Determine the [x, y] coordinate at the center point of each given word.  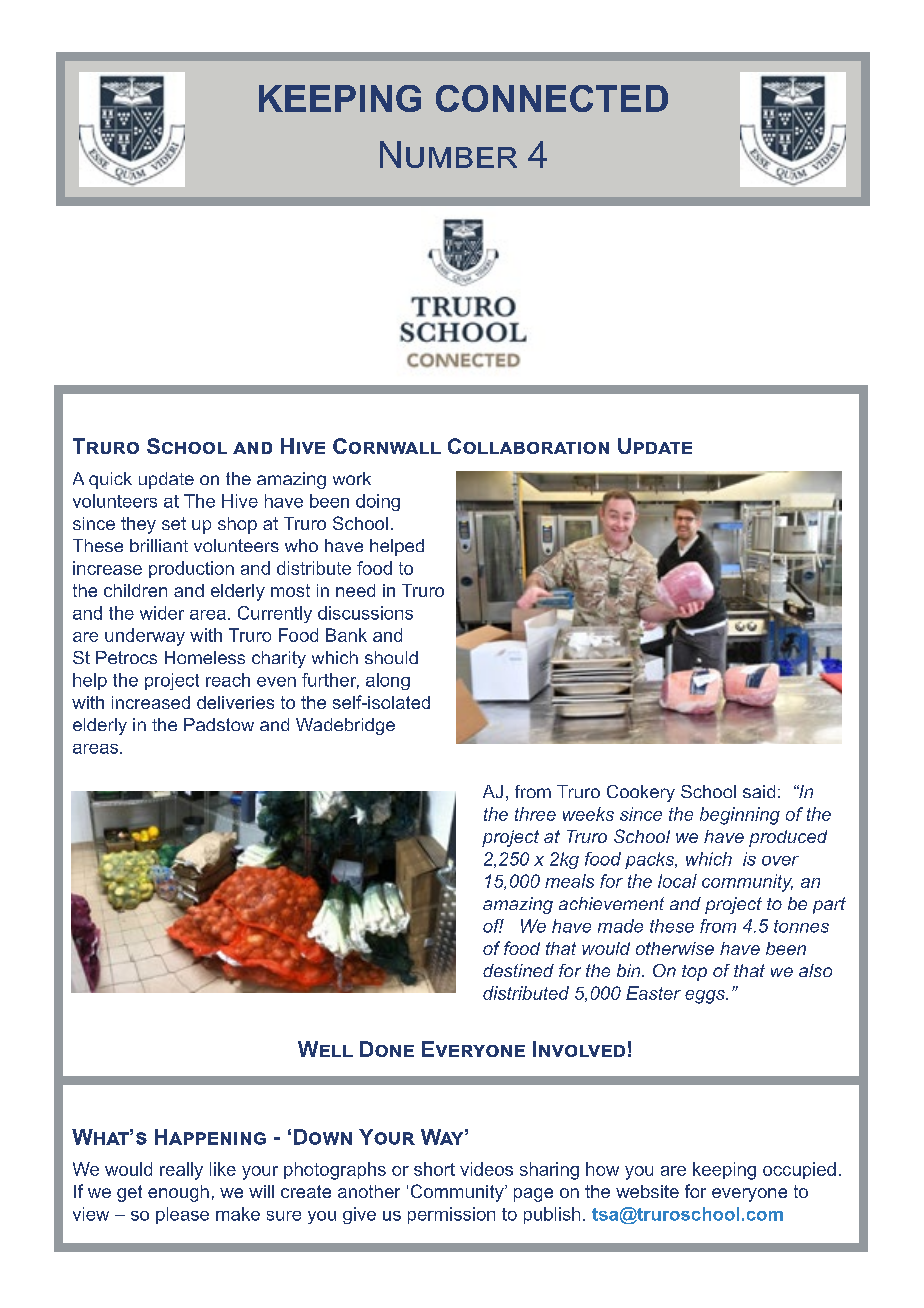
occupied [799, 1170]
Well [325, 1049]
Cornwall [387, 446]
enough [178, 1193]
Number [448, 154]
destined [518, 970]
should [391, 657]
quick [110, 480]
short [434, 1169]
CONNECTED [552, 98]
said [759, 791]
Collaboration [528, 446]
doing [378, 502]
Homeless [205, 657]
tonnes [801, 926]
